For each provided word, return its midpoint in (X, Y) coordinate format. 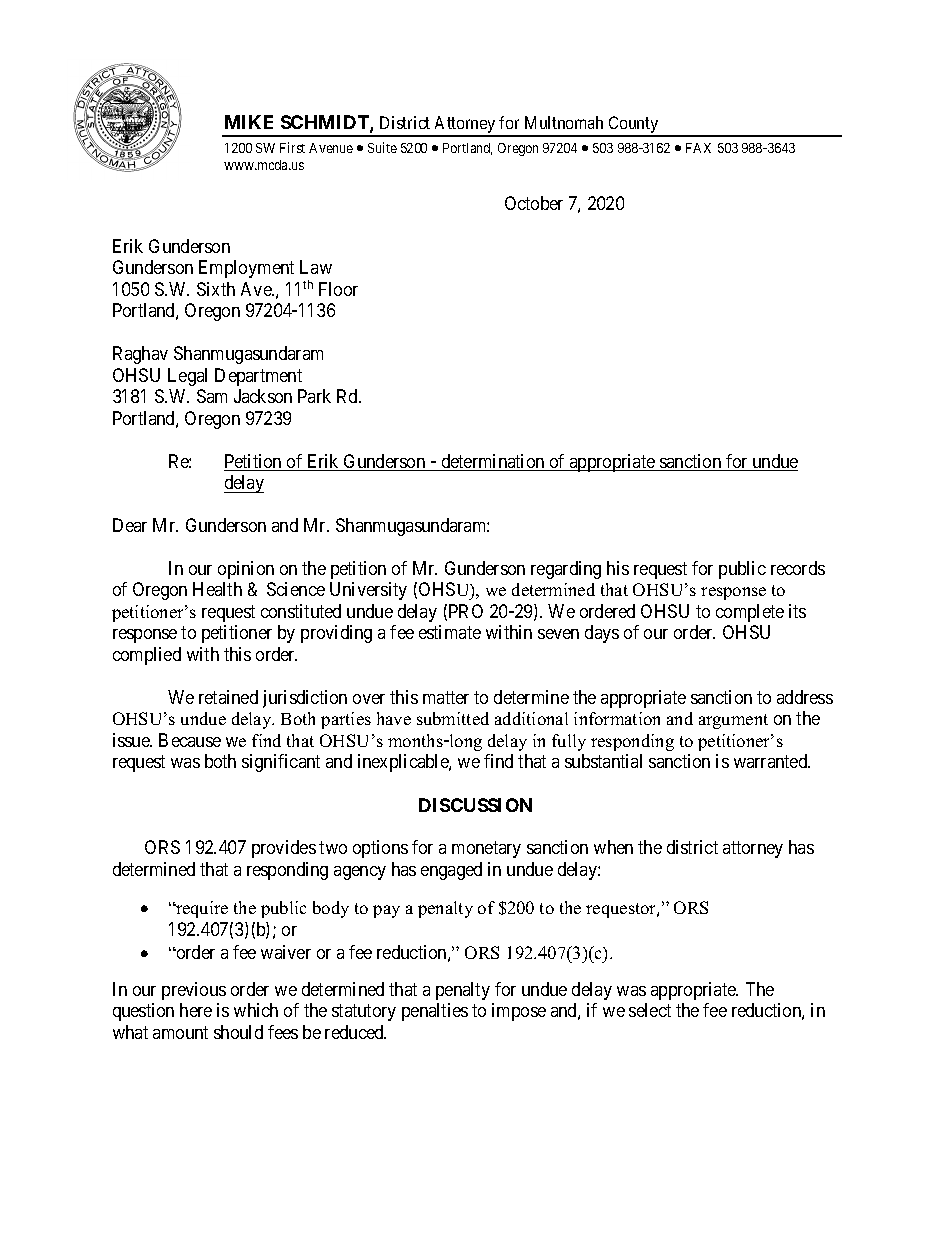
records (798, 568)
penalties (435, 1012)
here (196, 1010)
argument (733, 721)
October (534, 203)
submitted (453, 718)
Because (190, 740)
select (650, 1010)
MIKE (249, 122)
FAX (698, 148)
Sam (212, 396)
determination (493, 462)
